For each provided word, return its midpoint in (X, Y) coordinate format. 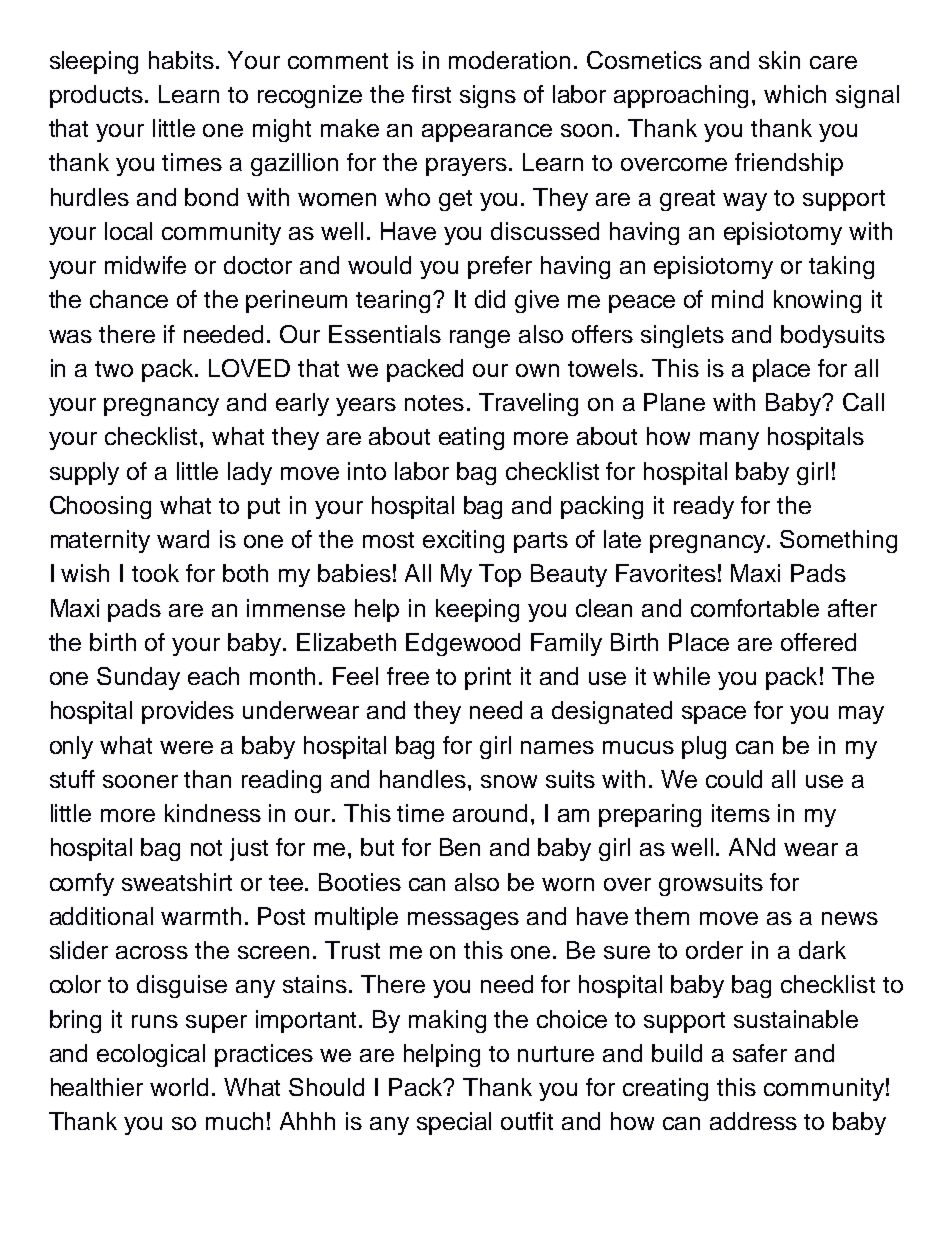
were (186, 747)
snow (509, 781)
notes (434, 403)
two (114, 369)
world (179, 1087)
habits (181, 60)
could (734, 779)
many (729, 441)
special (454, 1123)
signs (488, 96)
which (795, 94)
